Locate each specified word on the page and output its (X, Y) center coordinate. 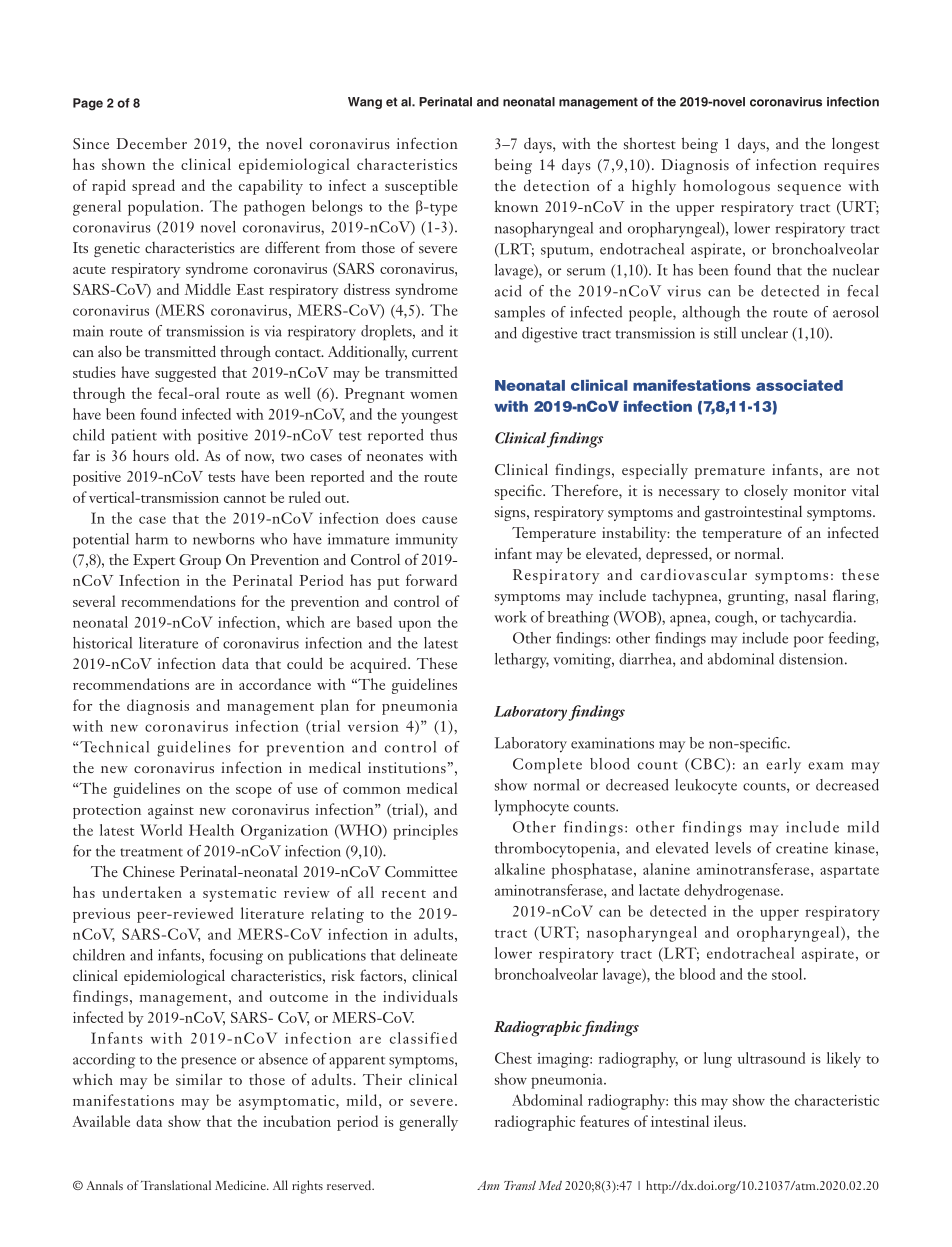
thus (443, 435)
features (604, 1121)
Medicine (241, 1185)
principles (425, 832)
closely (766, 492)
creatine (802, 848)
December (152, 143)
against (171, 811)
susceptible (421, 187)
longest (855, 145)
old (186, 455)
